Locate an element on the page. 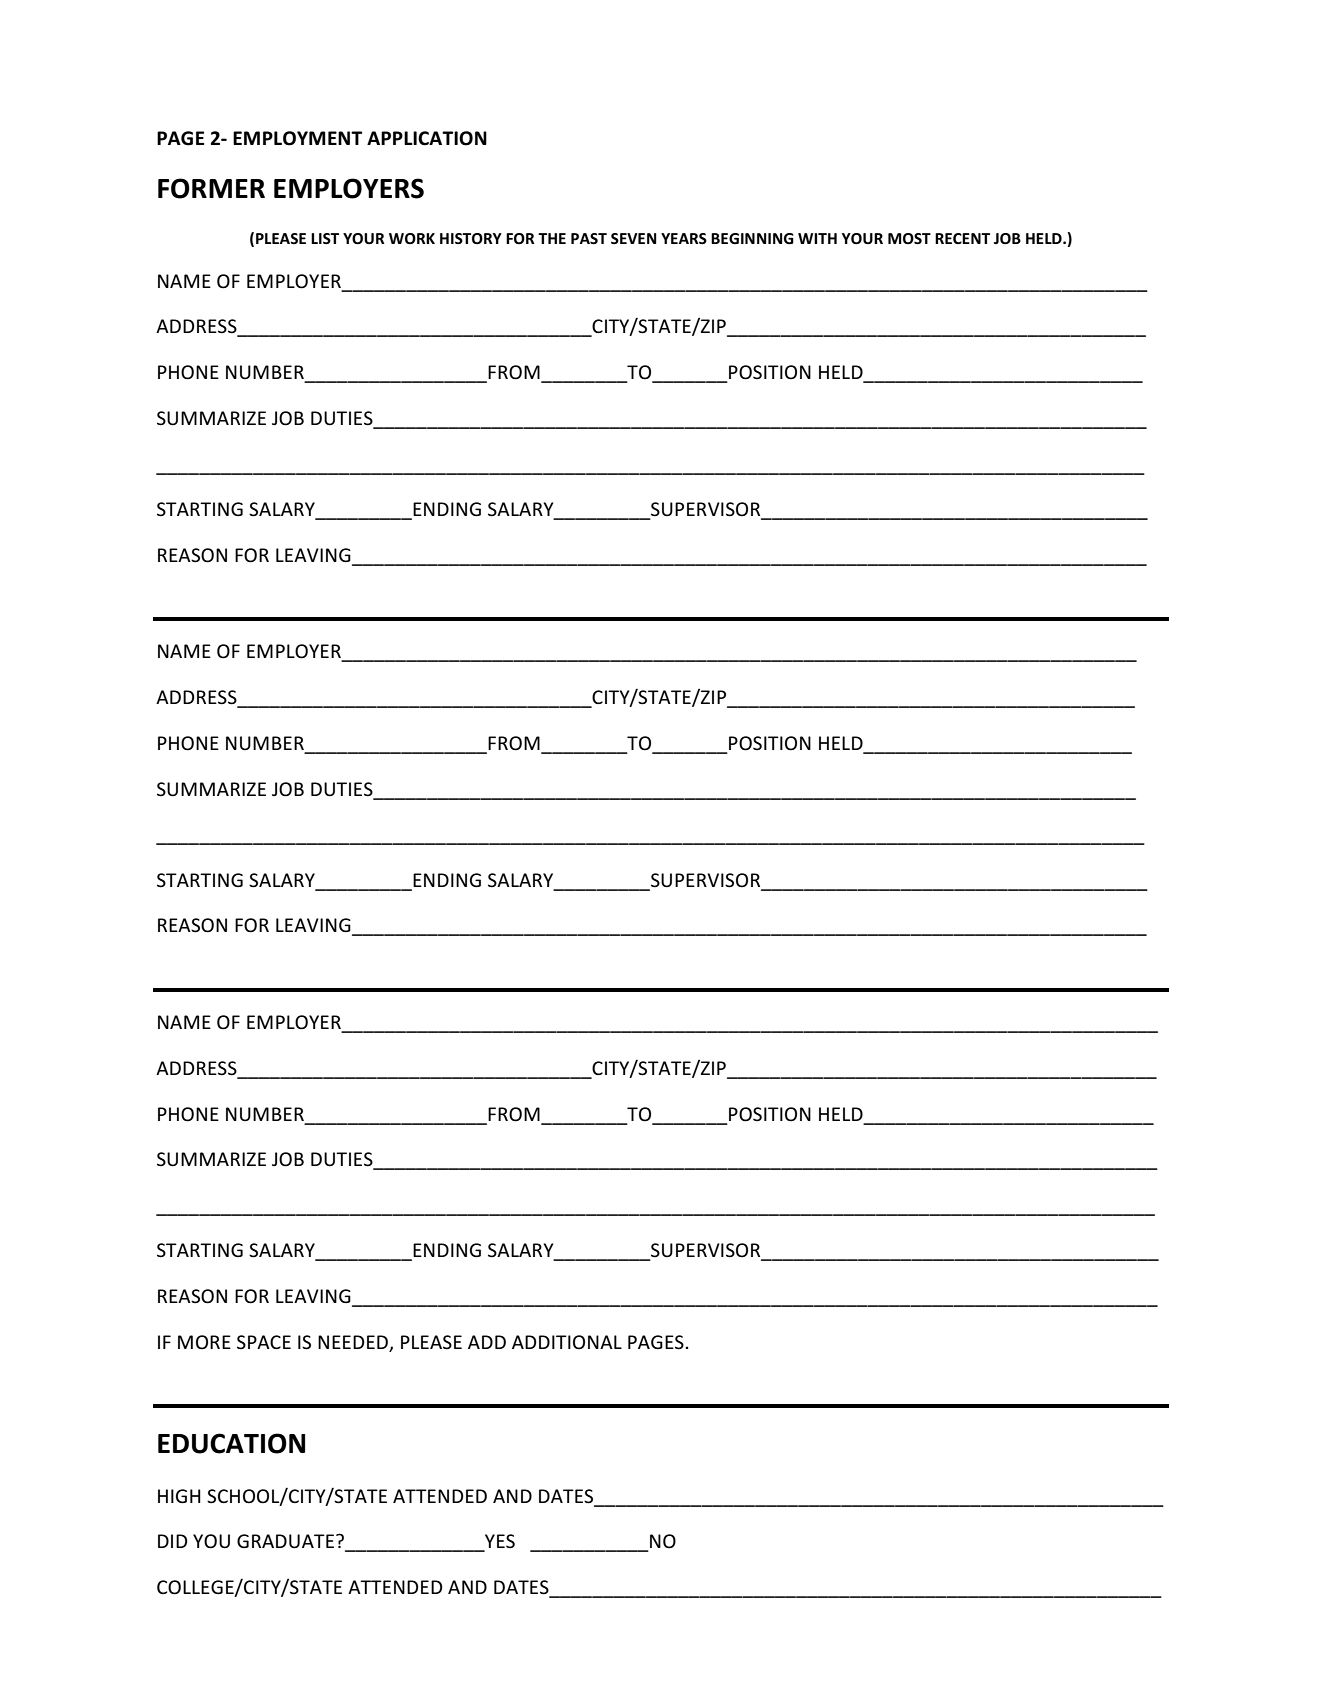  THE is located at coordinates (552, 238).
